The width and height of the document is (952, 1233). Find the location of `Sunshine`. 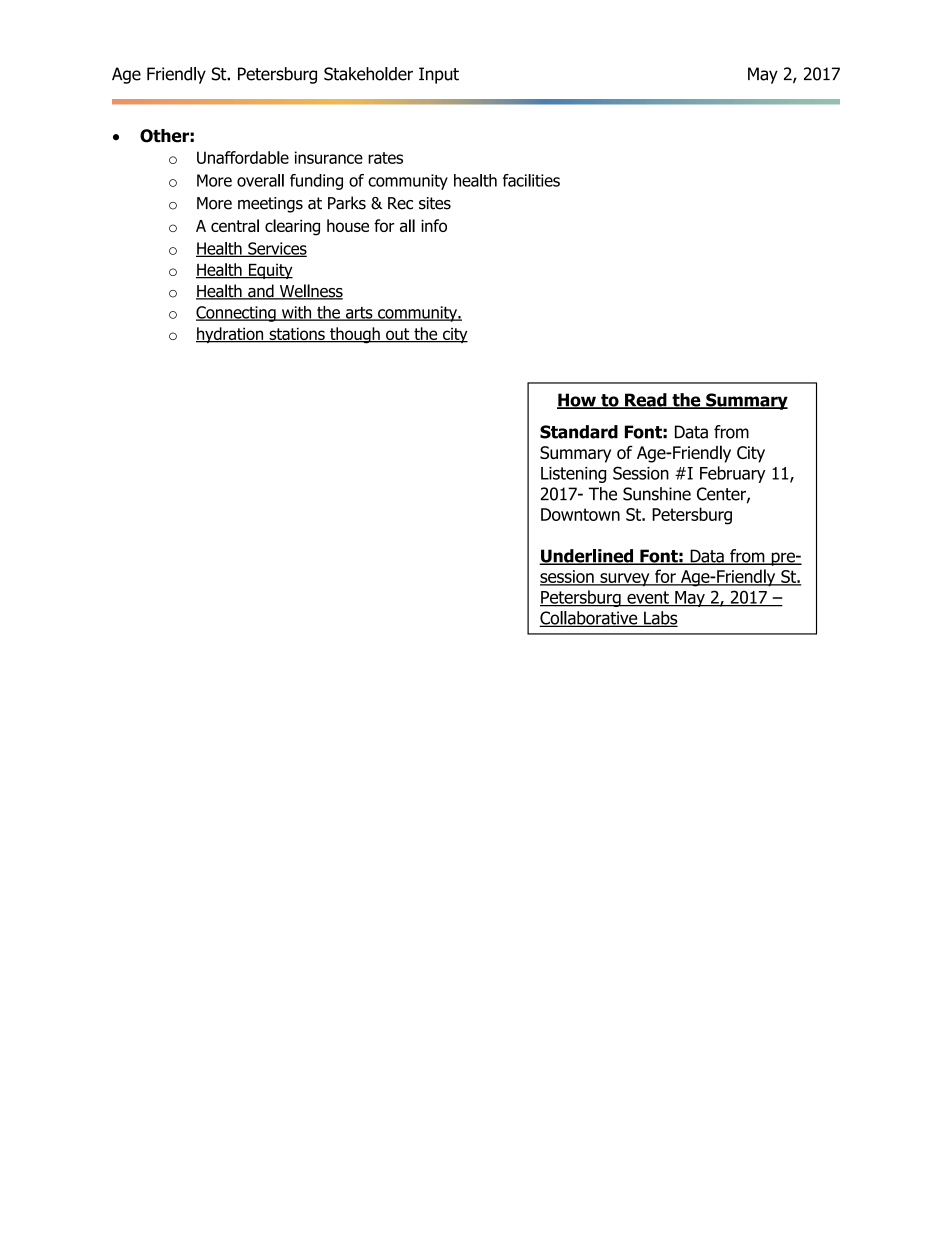

Sunshine is located at coordinates (657, 494).
